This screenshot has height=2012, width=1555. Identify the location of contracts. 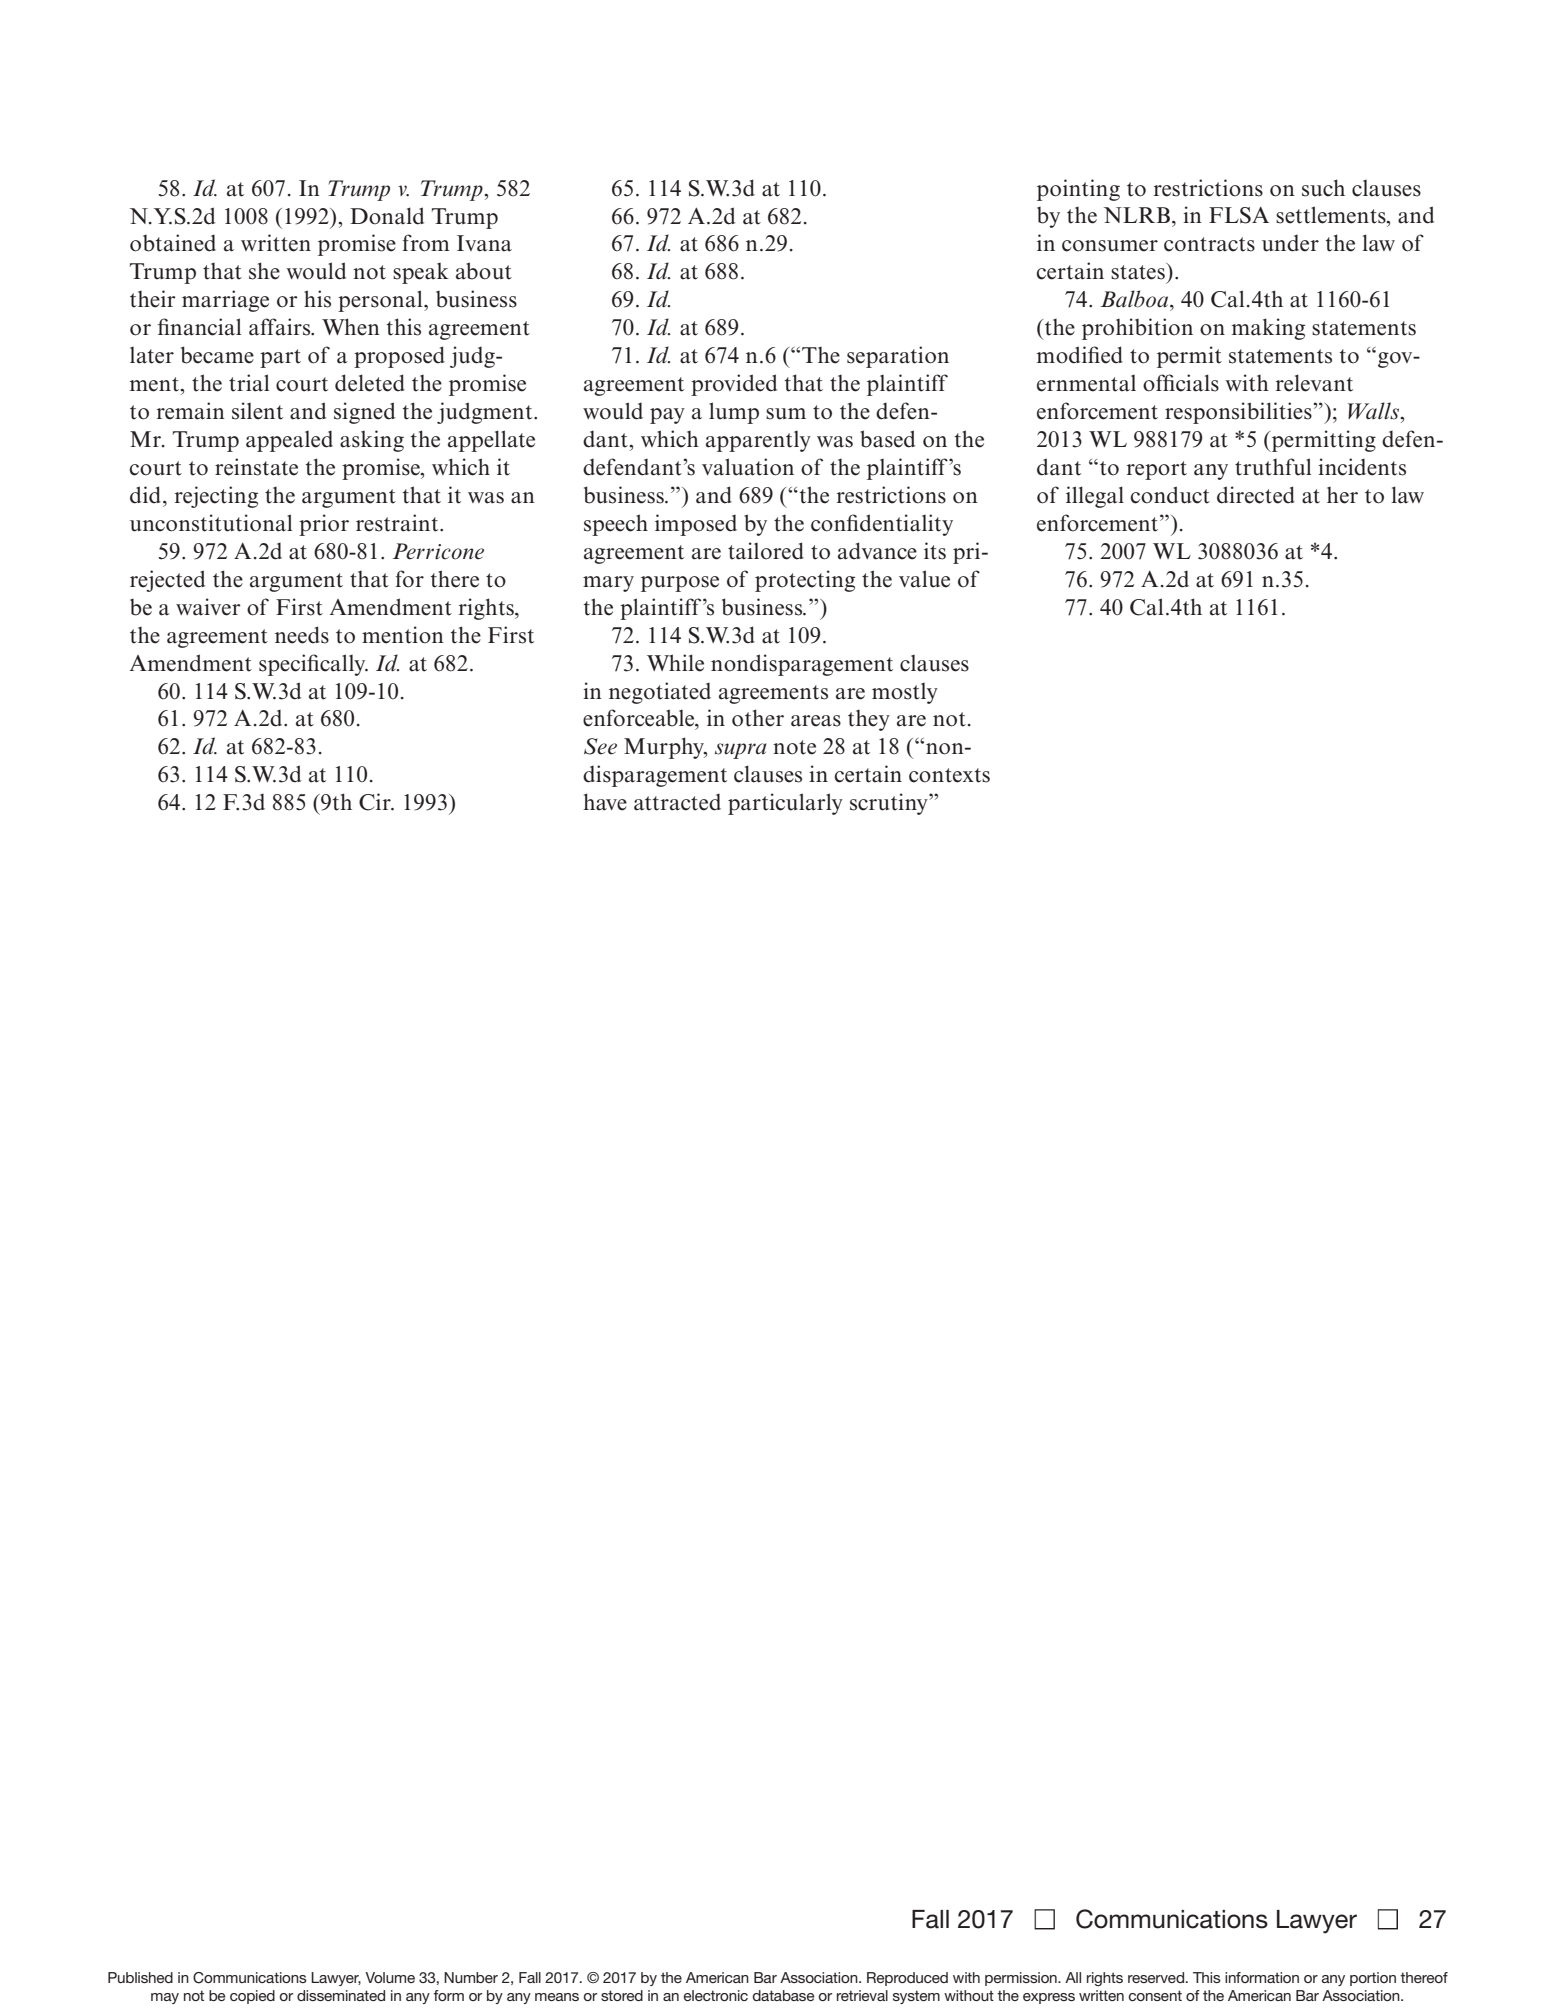
(1209, 244).
